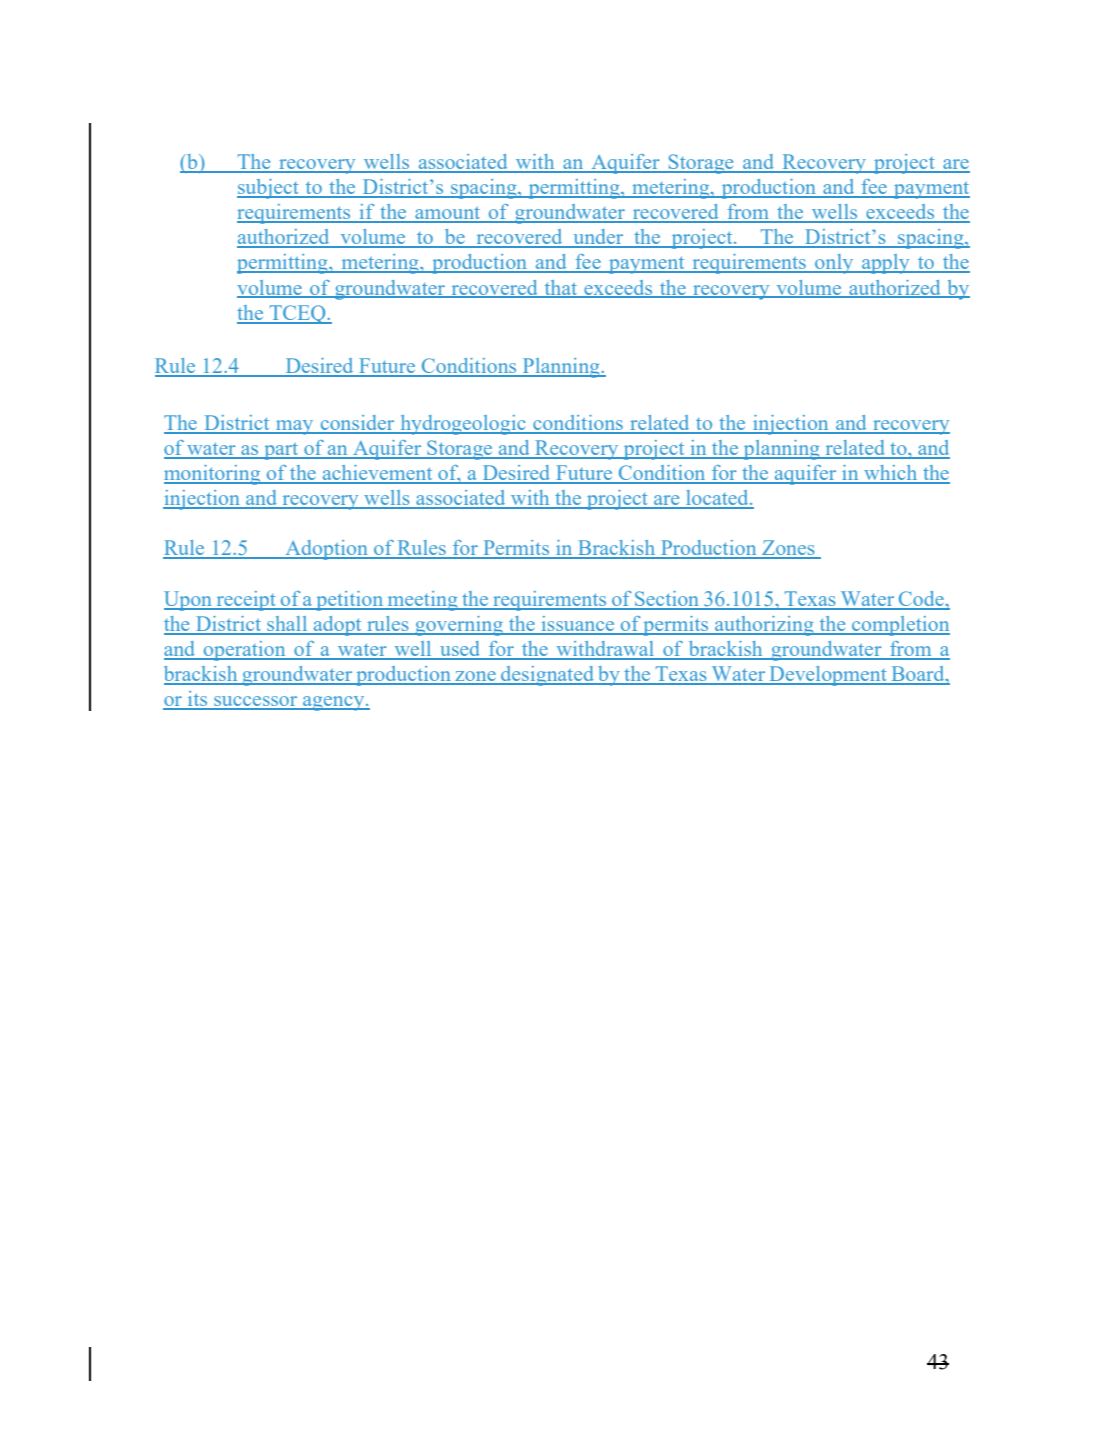 Image resolution: width=1113 pixels, height=1440 pixels. What do you see at coordinates (834, 264) in the screenshot?
I see `only` at bounding box center [834, 264].
